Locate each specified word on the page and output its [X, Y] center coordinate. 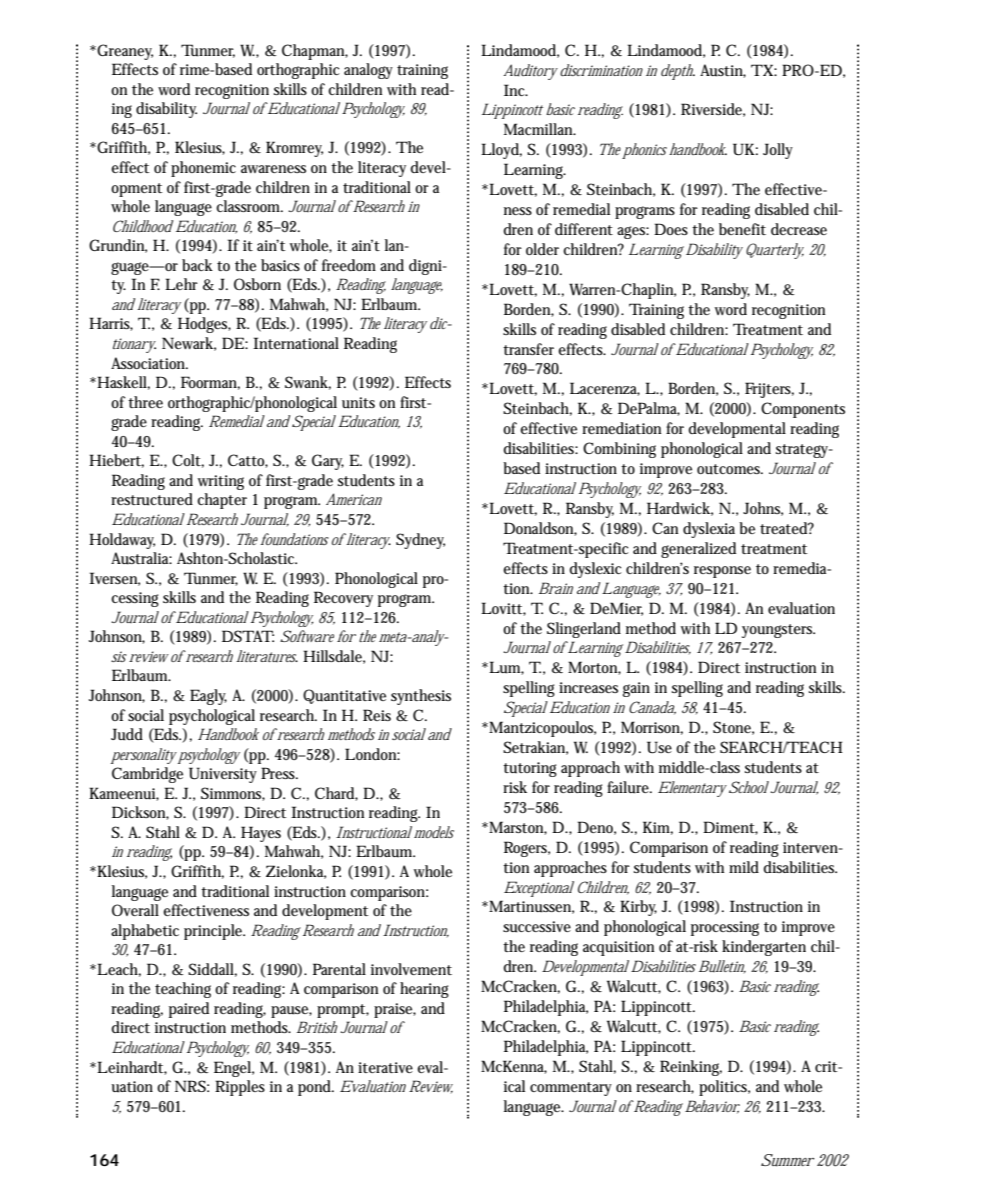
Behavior [712, 1107]
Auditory [532, 72]
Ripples [240, 1088]
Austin [723, 71]
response [722, 572]
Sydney [420, 541]
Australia [141, 558]
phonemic [203, 169]
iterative [385, 1067]
